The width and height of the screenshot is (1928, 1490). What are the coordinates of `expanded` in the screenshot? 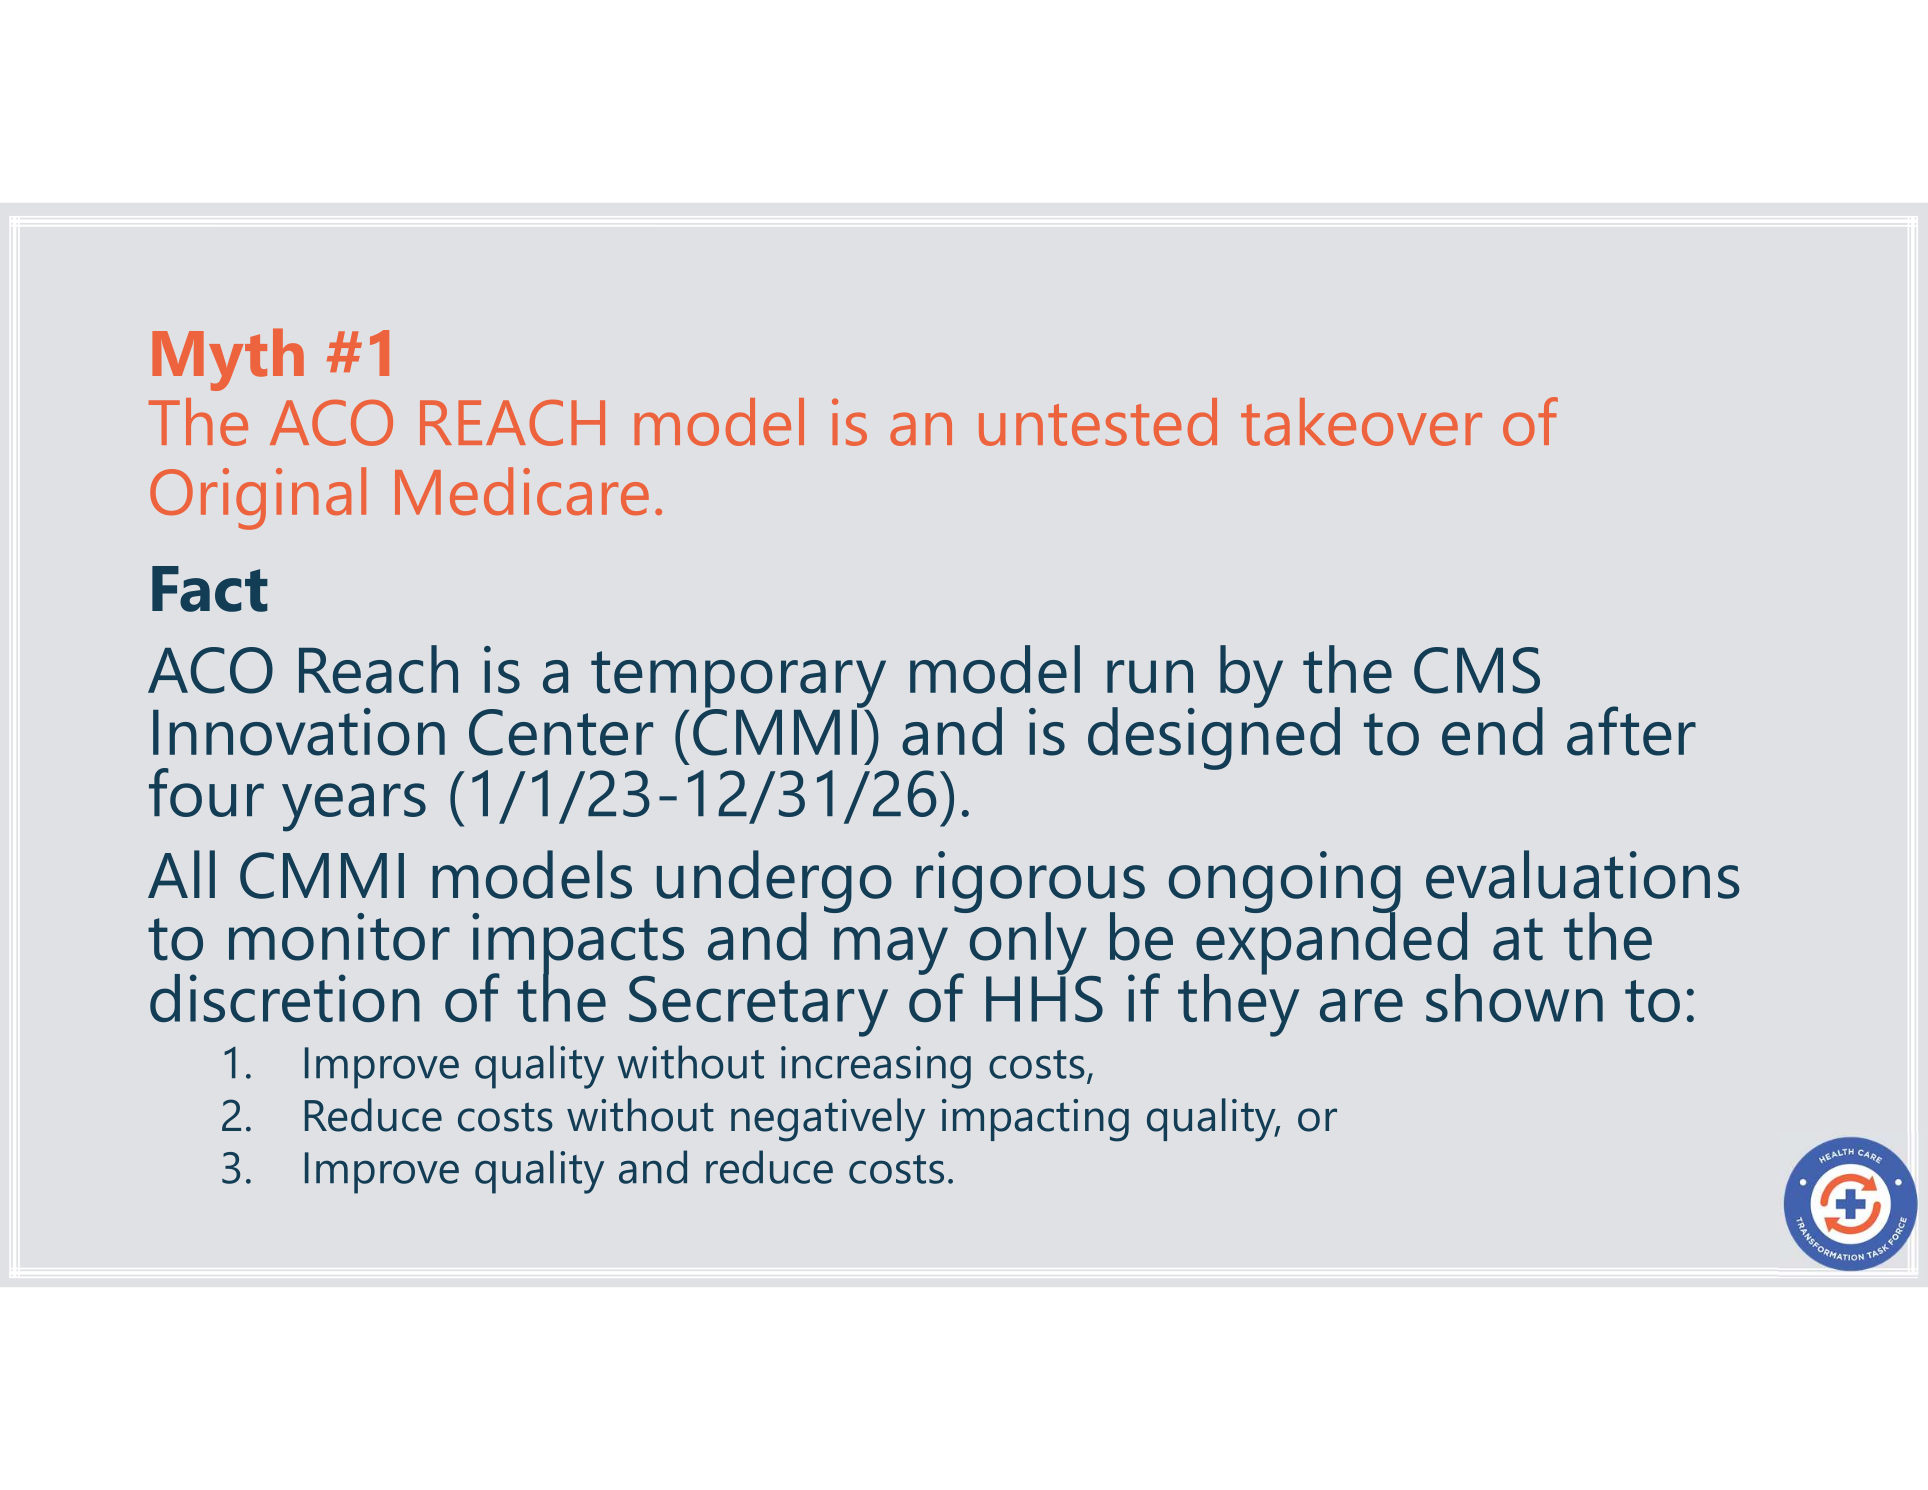 It's located at (1331, 943).
